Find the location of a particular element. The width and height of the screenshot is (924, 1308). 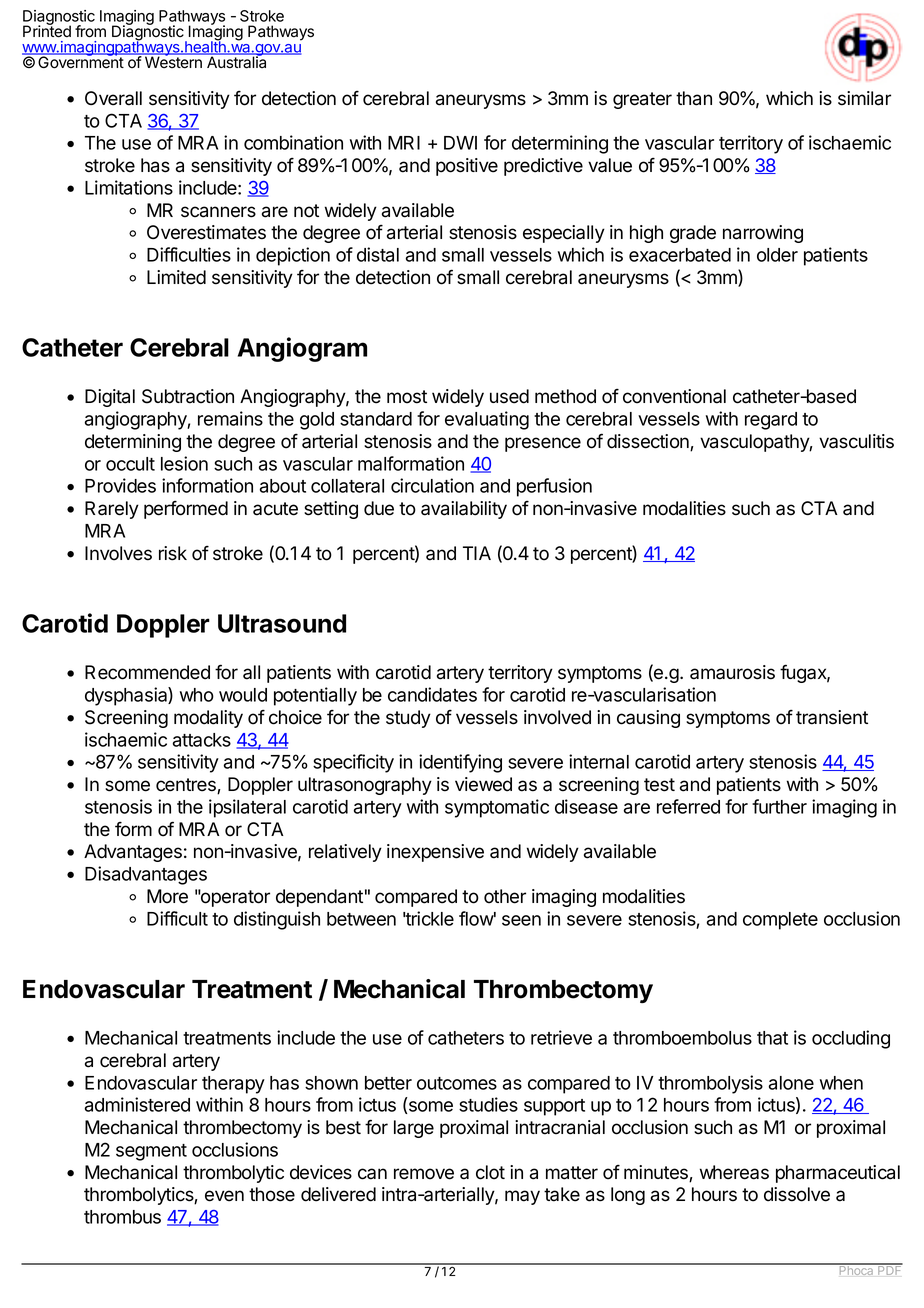

Overall is located at coordinates (113, 98).
